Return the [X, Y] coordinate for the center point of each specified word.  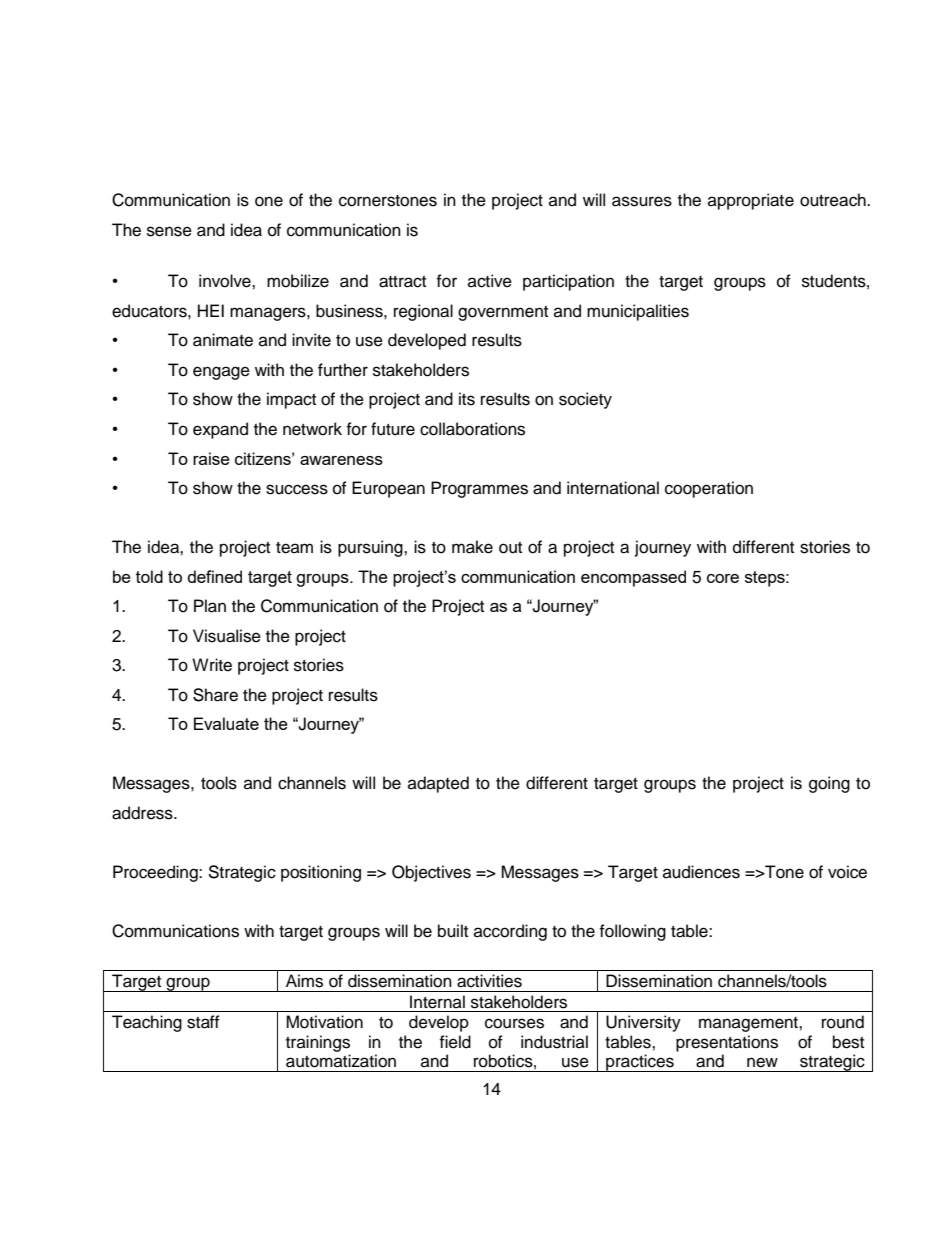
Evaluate [226, 723]
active [490, 281]
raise [211, 458]
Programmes [479, 489]
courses [514, 1023]
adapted [438, 784]
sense [169, 231]
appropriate [751, 201]
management [749, 1024]
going [829, 784]
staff [203, 1022]
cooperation [709, 489]
